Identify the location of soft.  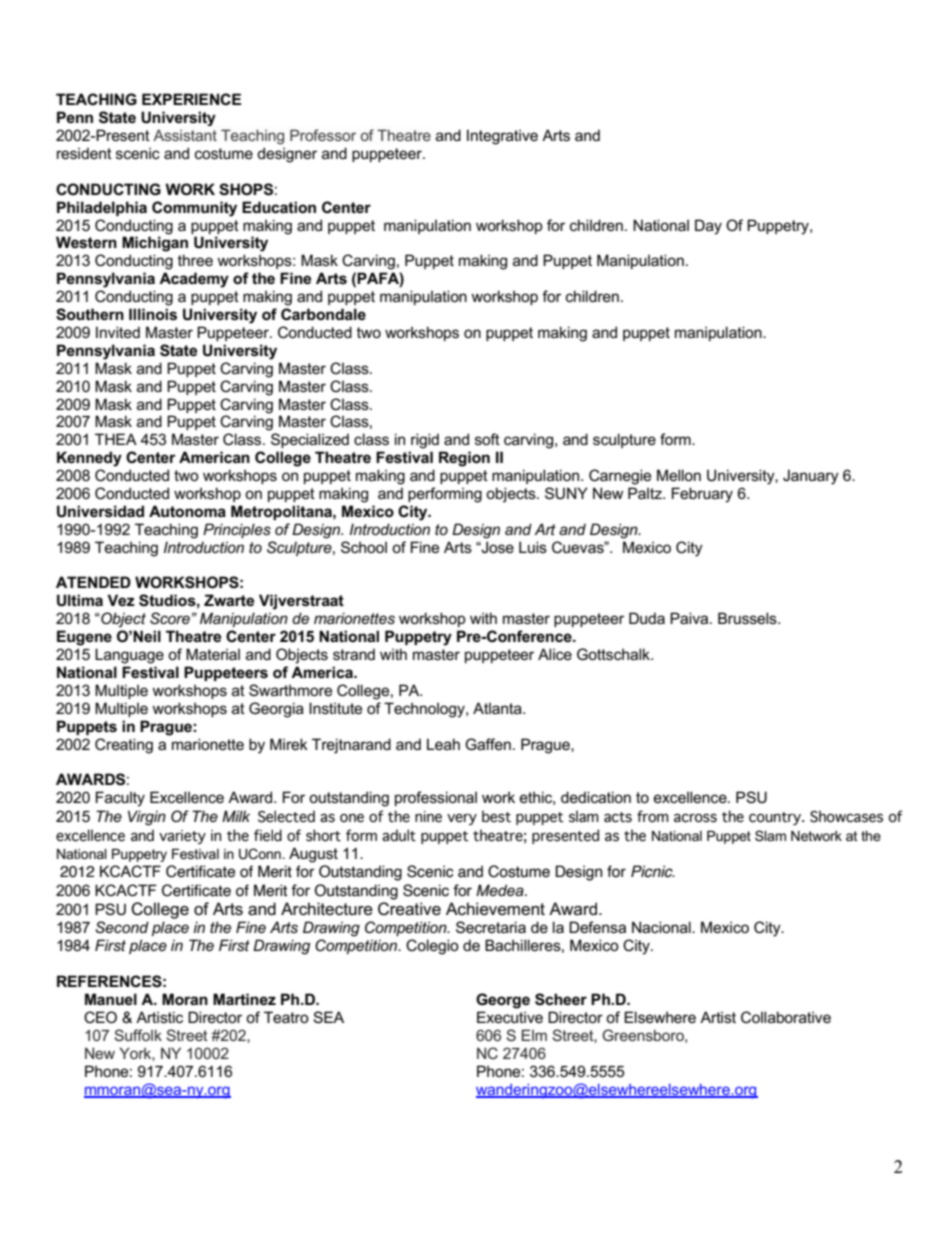
(487, 439).
